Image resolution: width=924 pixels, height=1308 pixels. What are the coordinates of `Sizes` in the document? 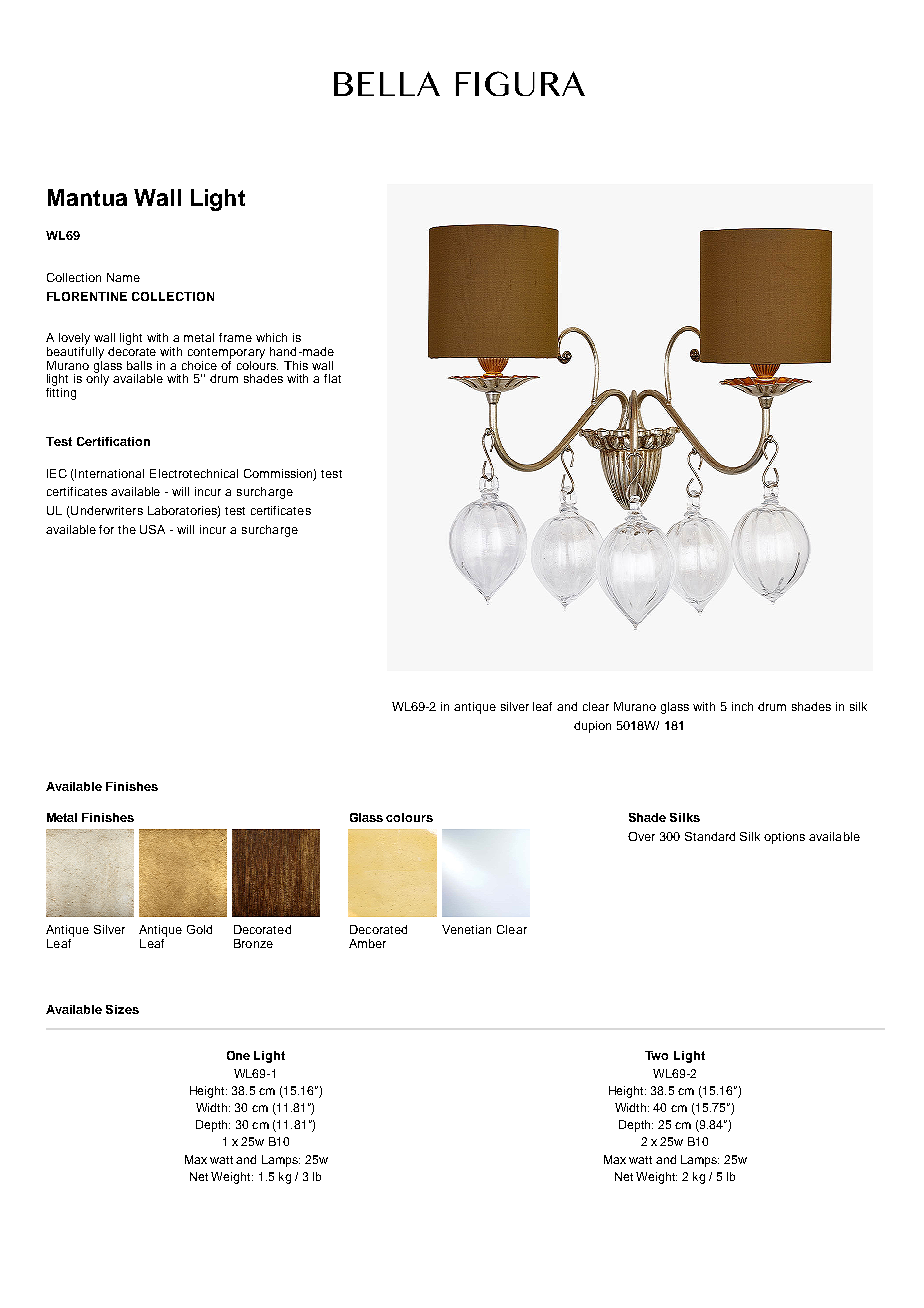 It's located at (122, 1009).
